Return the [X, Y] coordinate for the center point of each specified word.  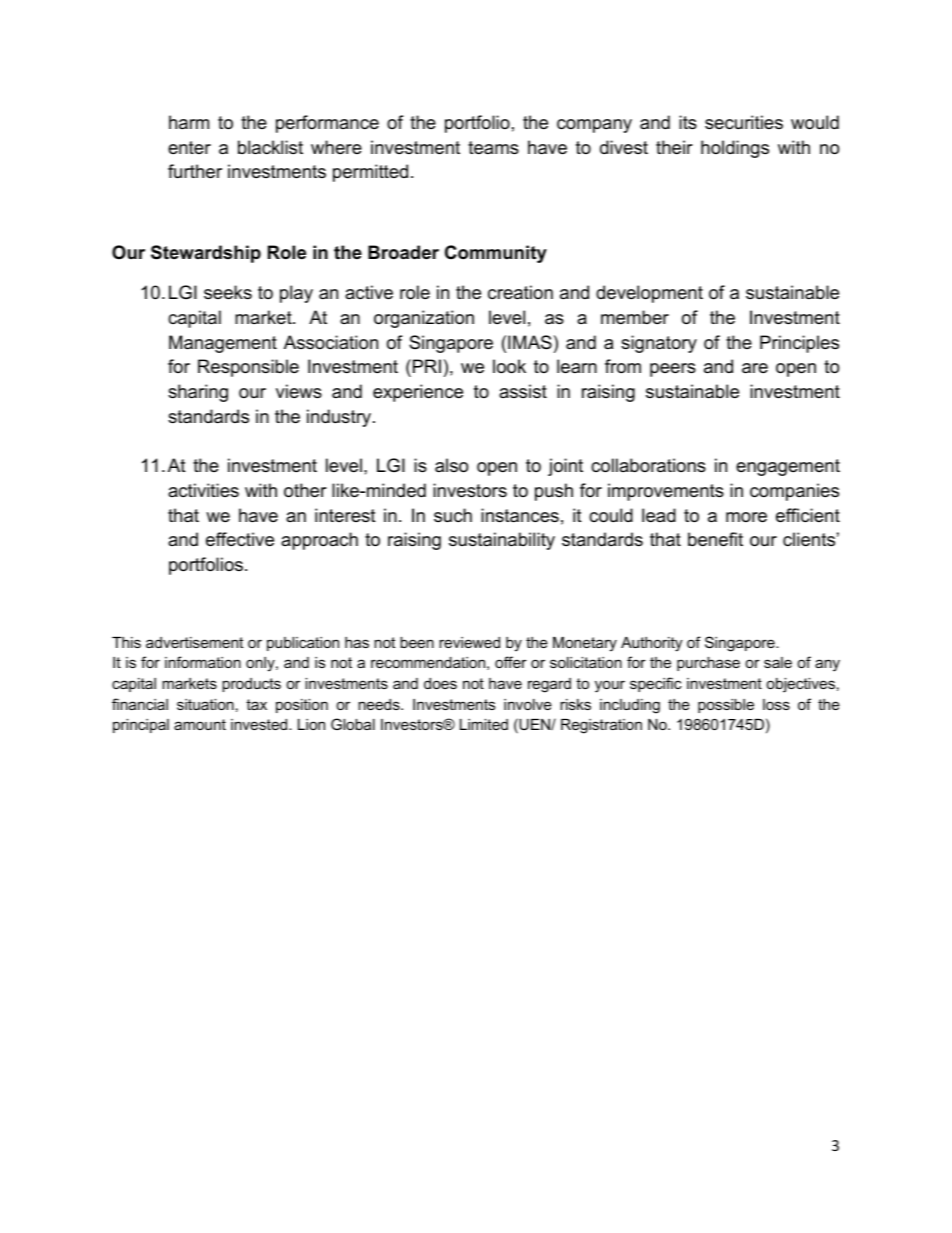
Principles [799, 344]
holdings [735, 149]
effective [240, 539]
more [746, 517]
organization [424, 319]
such [453, 515]
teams [493, 148]
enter [189, 147]
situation [205, 704]
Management [223, 344]
